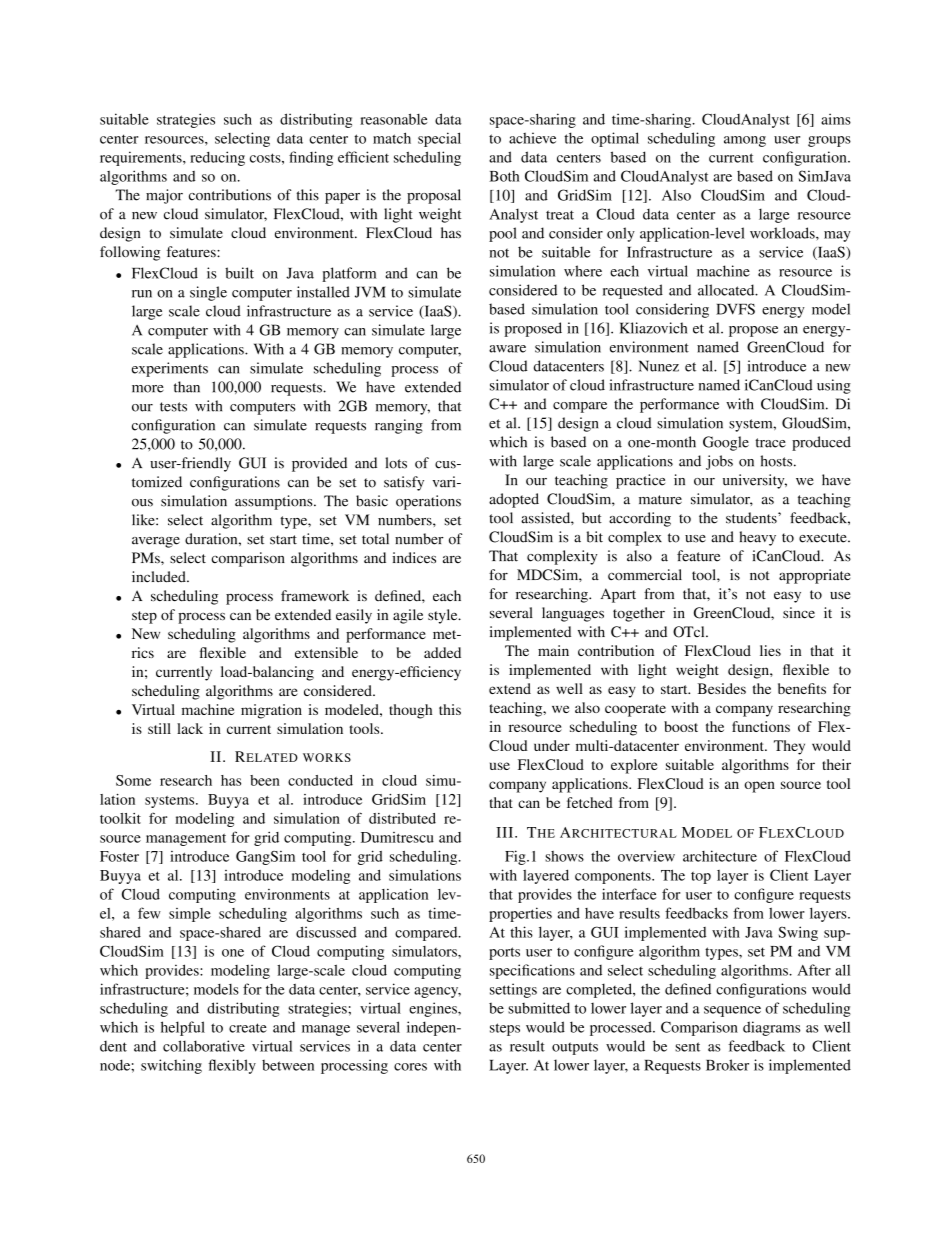 The height and width of the image is (1233, 952). What do you see at coordinates (204, 1046) in the image?
I see `collaborative` at bounding box center [204, 1046].
